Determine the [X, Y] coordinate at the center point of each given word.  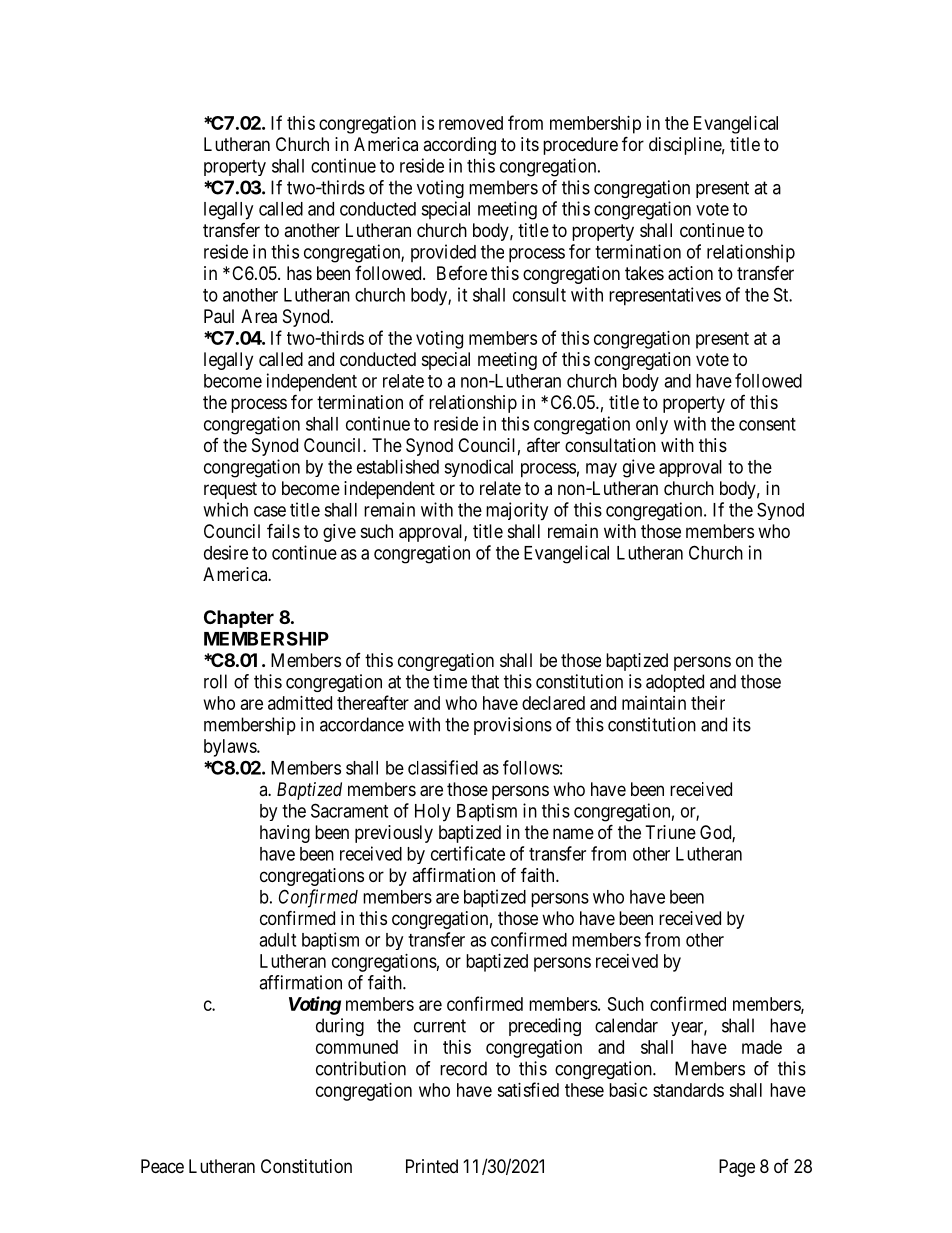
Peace [162, 1166]
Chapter [239, 619]
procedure [580, 146]
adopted [675, 683]
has [299, 273]
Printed [432, 1166]
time [450, 681]
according [459, 146]
